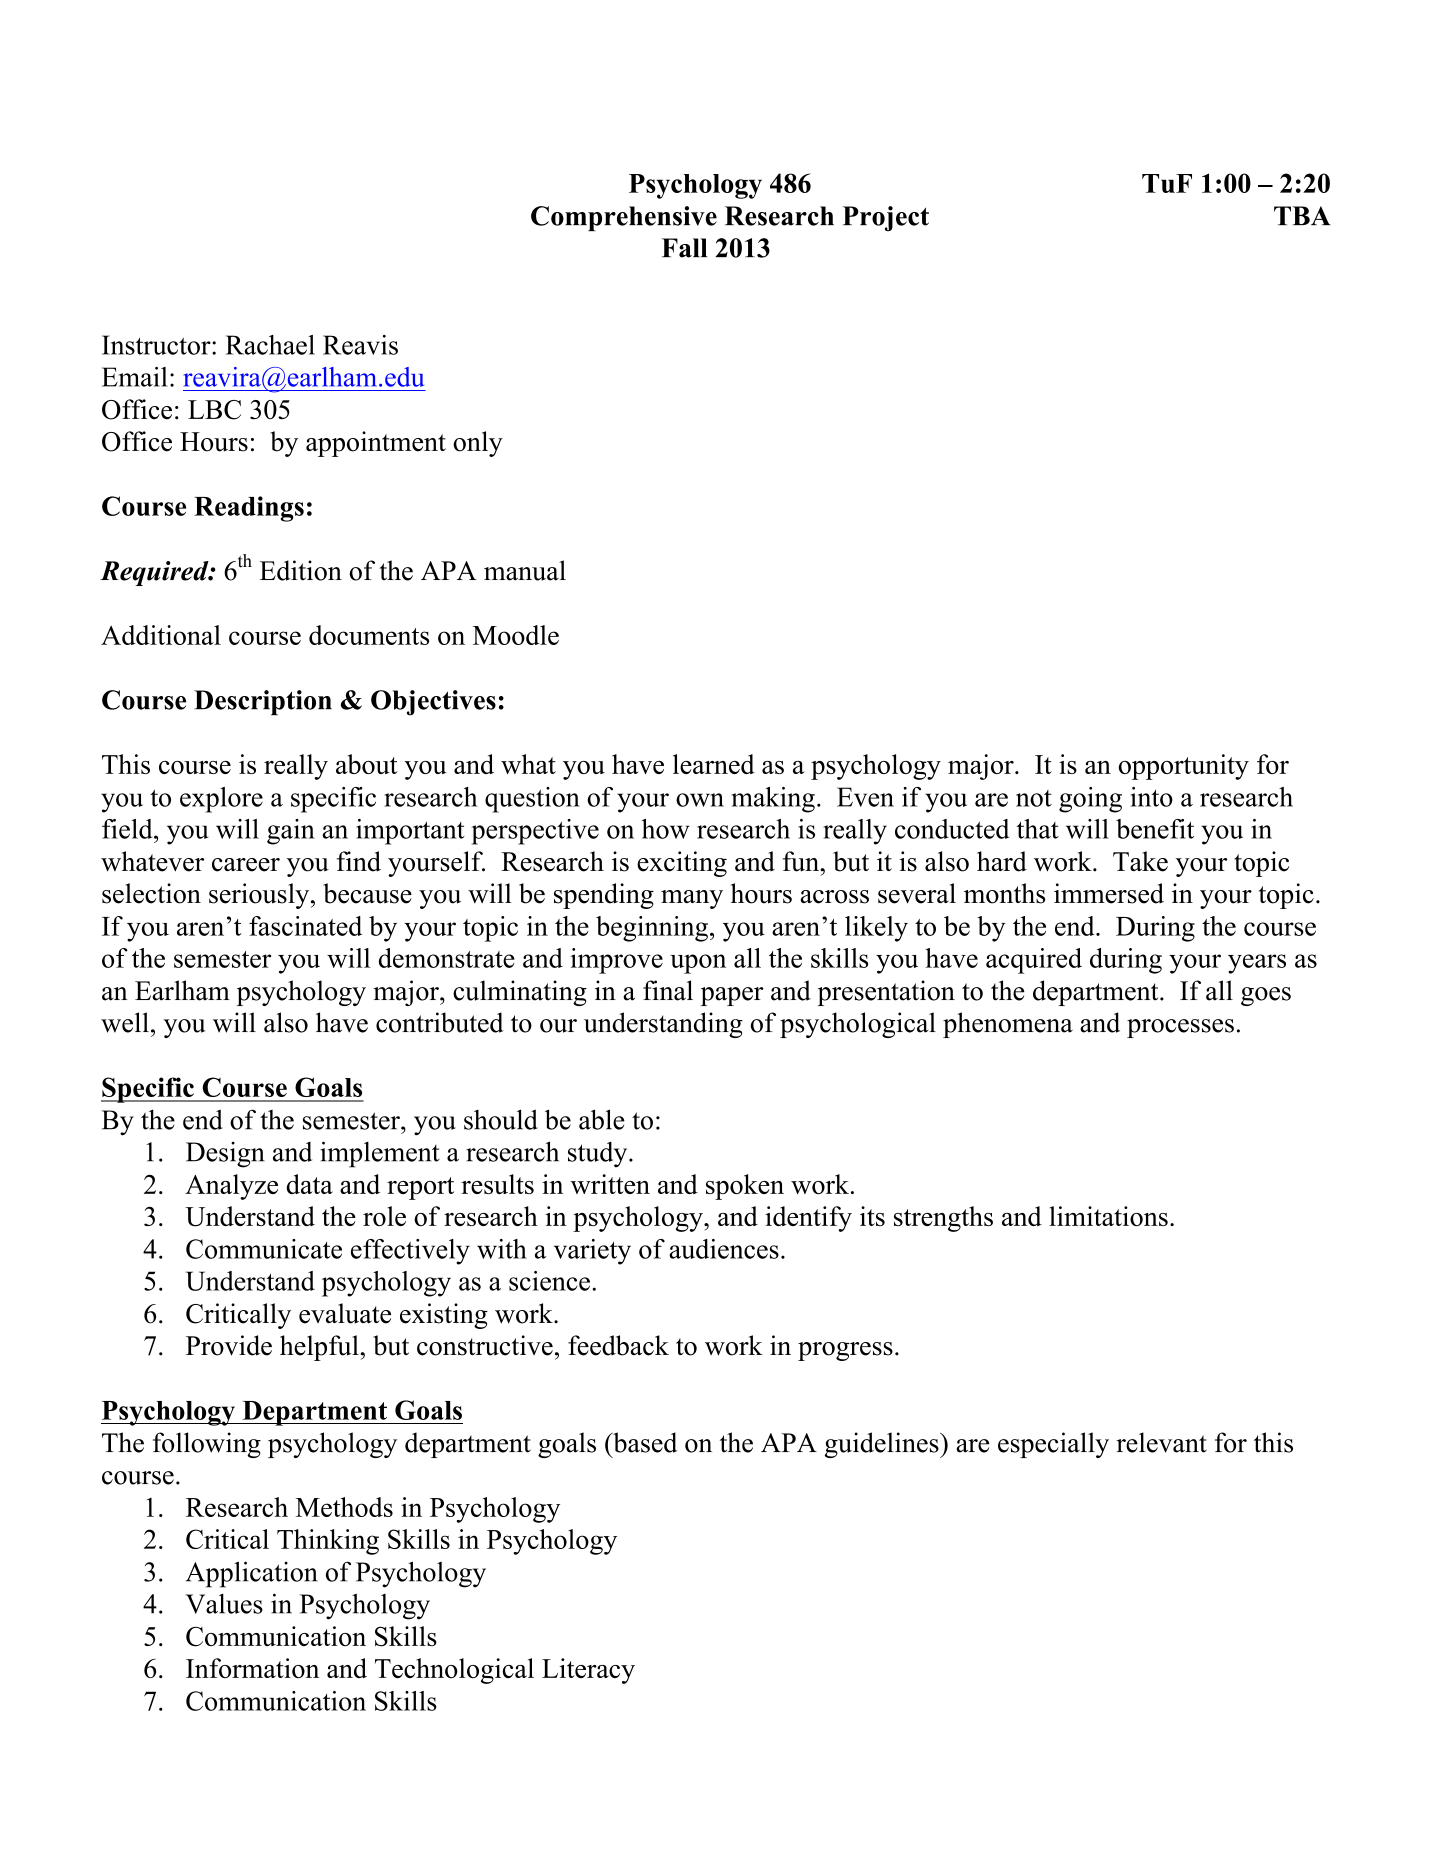  Describe the element at coordinates (525, 570) in the screenshot. I see `manual` at that location.
